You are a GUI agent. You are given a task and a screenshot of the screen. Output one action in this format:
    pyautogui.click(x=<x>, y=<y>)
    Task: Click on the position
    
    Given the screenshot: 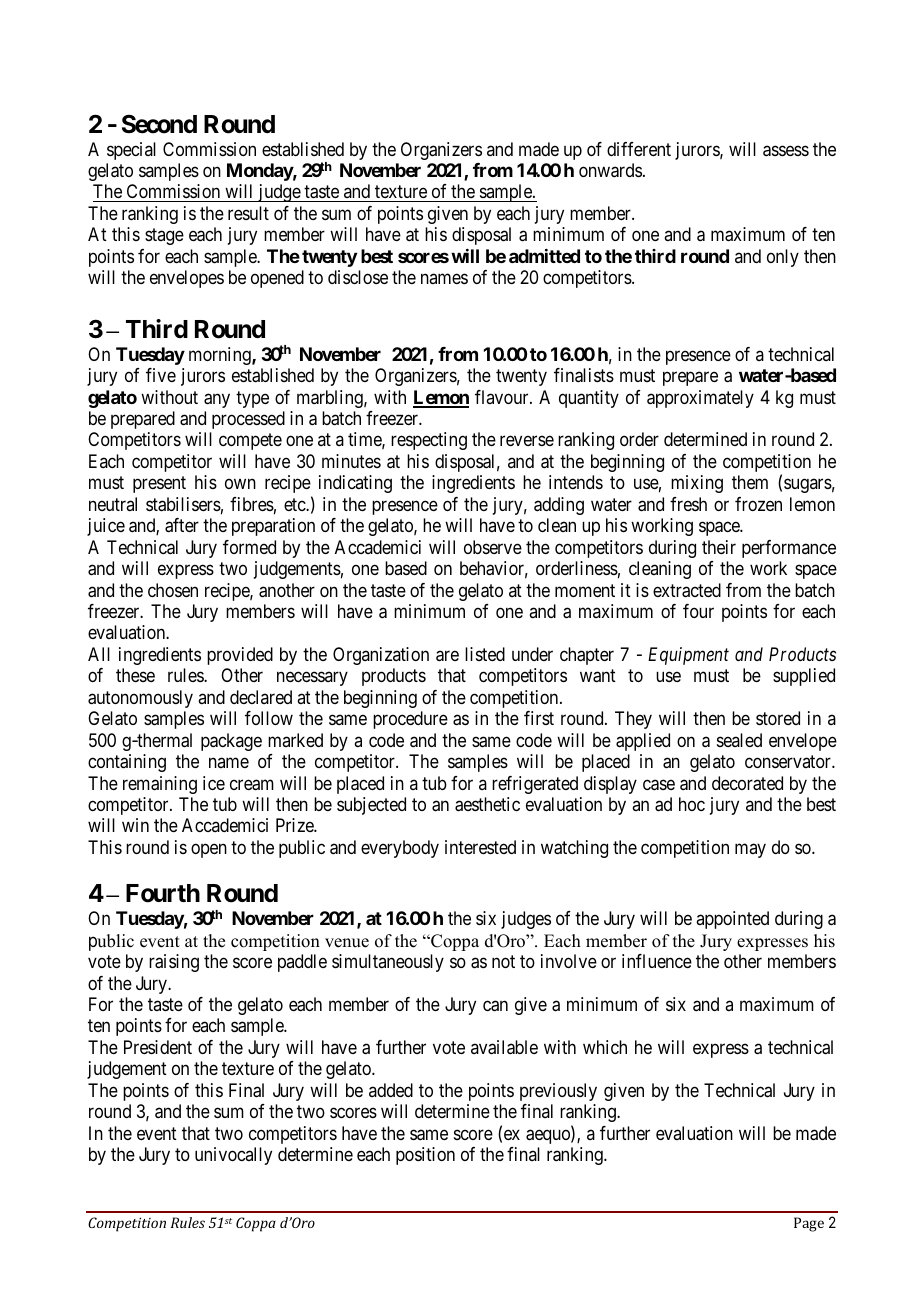 What is the action you would take?
    pyautogui.click(x=425, y=1156)
